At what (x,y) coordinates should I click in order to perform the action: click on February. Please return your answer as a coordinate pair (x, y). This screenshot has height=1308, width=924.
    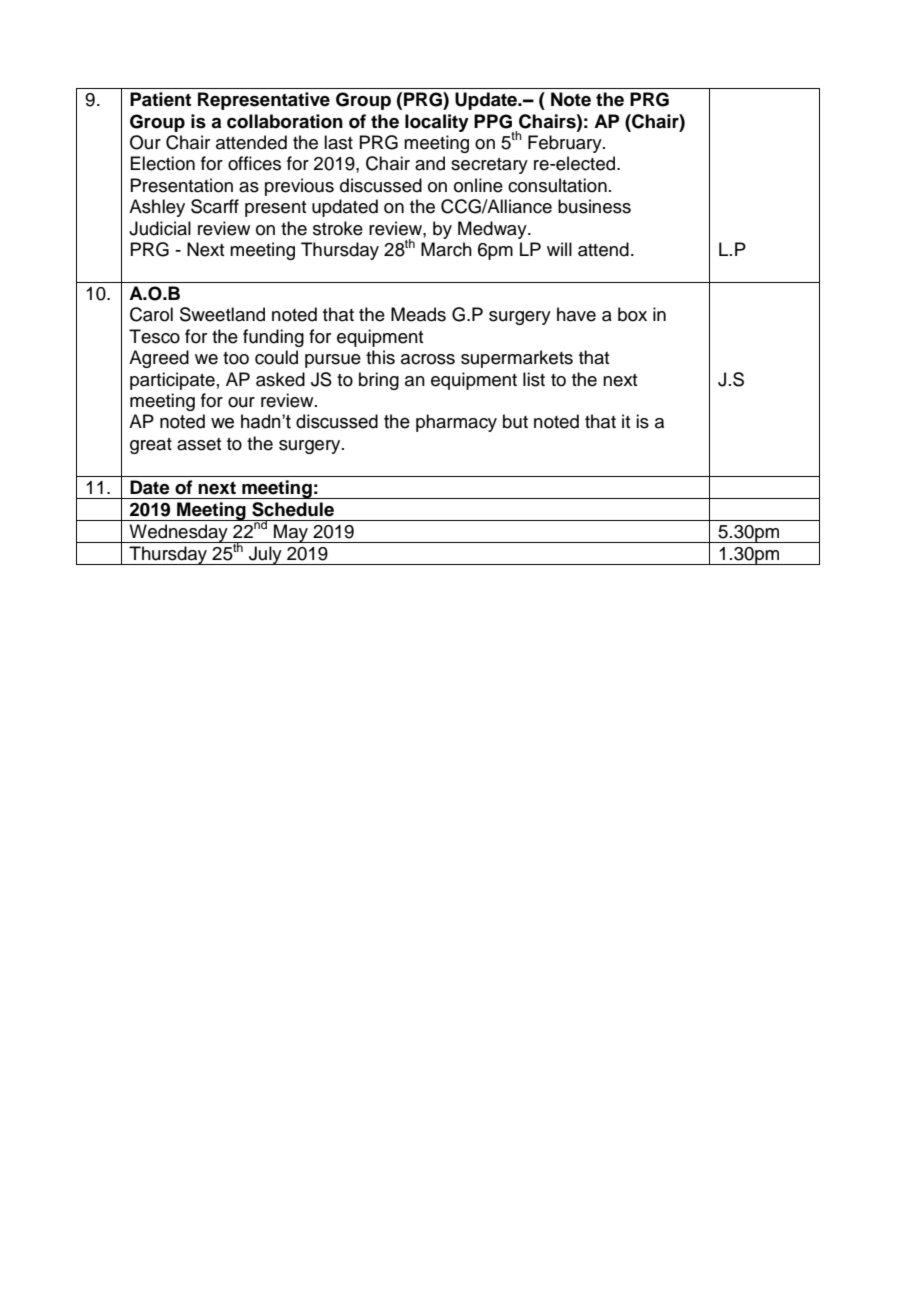
    Looking at the image, I should click on (566, 144).
